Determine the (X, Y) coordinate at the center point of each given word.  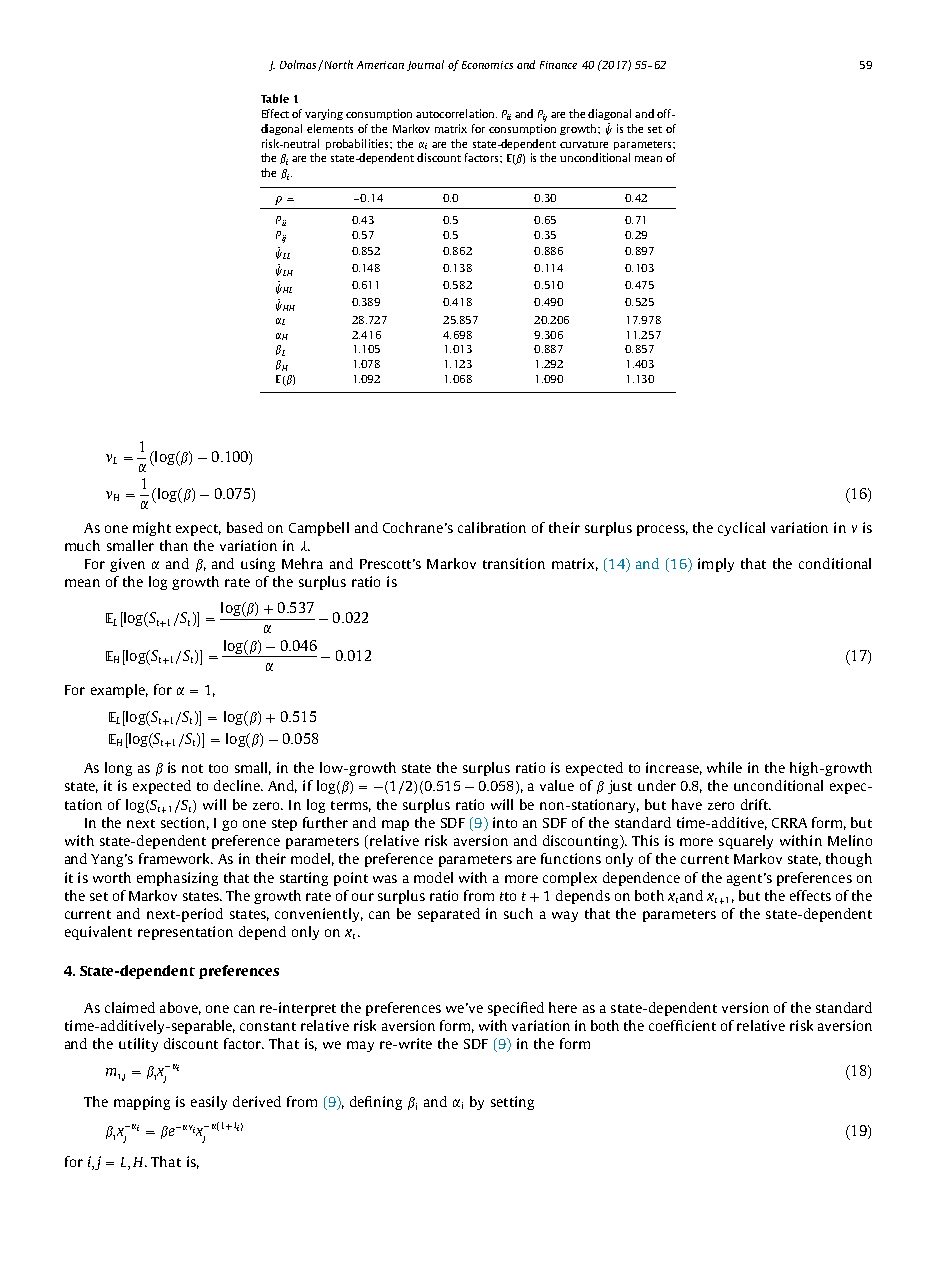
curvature (584, 144)
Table (275, 98)
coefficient (682, 1025)
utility (138, 1045)
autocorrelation (456, 113)
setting (512, 1103)
